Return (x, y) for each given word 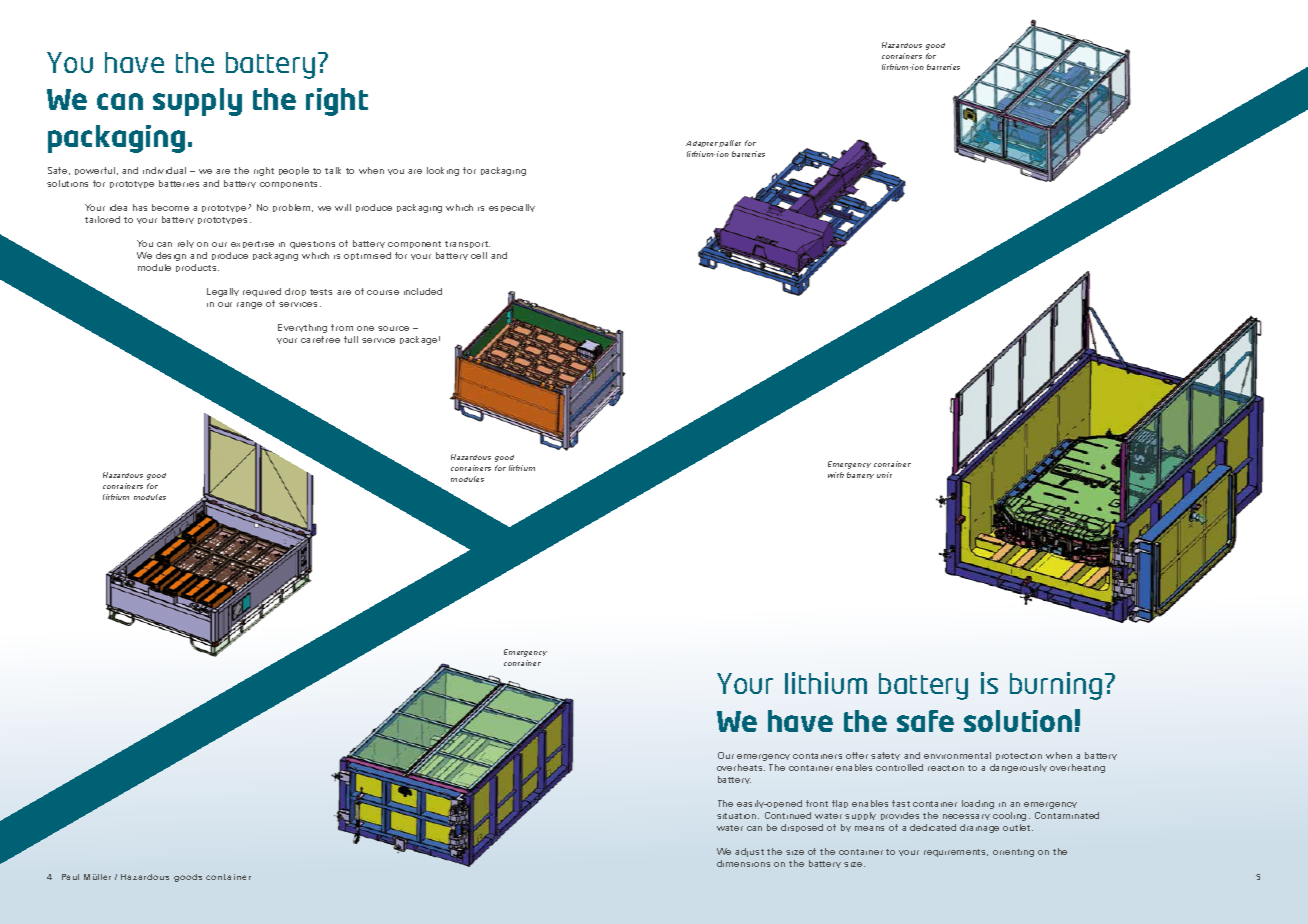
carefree (320, 339)
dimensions (743, 863)
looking (443, 171)
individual (164, 170)
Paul (70, 877)
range (249, 305)
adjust (749, 852)
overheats (741, 767)
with (836, 475)
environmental (957, 755)
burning (1056, 686)
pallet (730, 143)
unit (884, 475)
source (393, 328)
